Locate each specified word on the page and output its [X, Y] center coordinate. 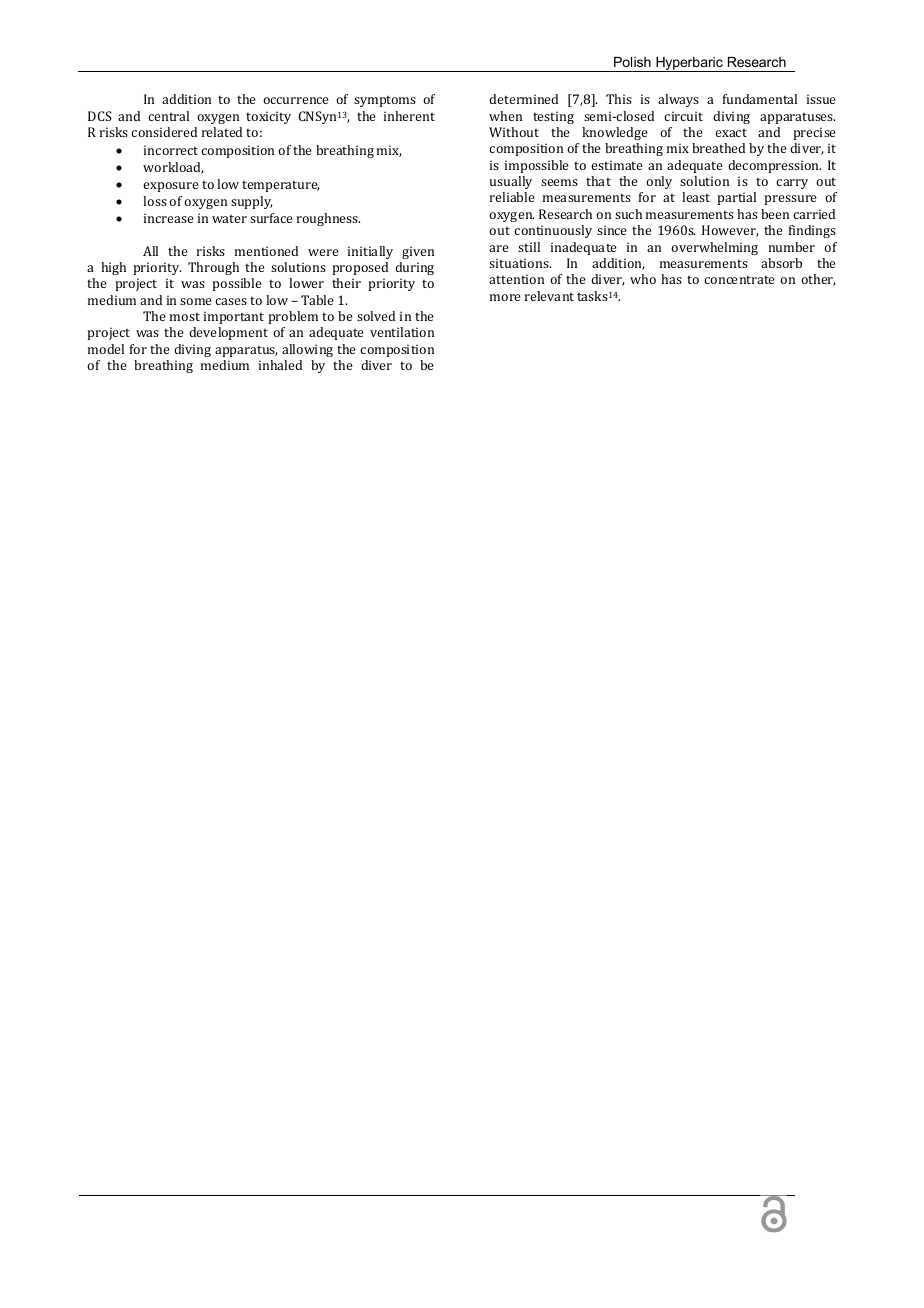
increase [169, 218]
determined [523, 99]
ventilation [402, 332]
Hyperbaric [689, 64]
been [775, 214]
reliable [512, 197]
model [106, 349]
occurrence [296, 100]
